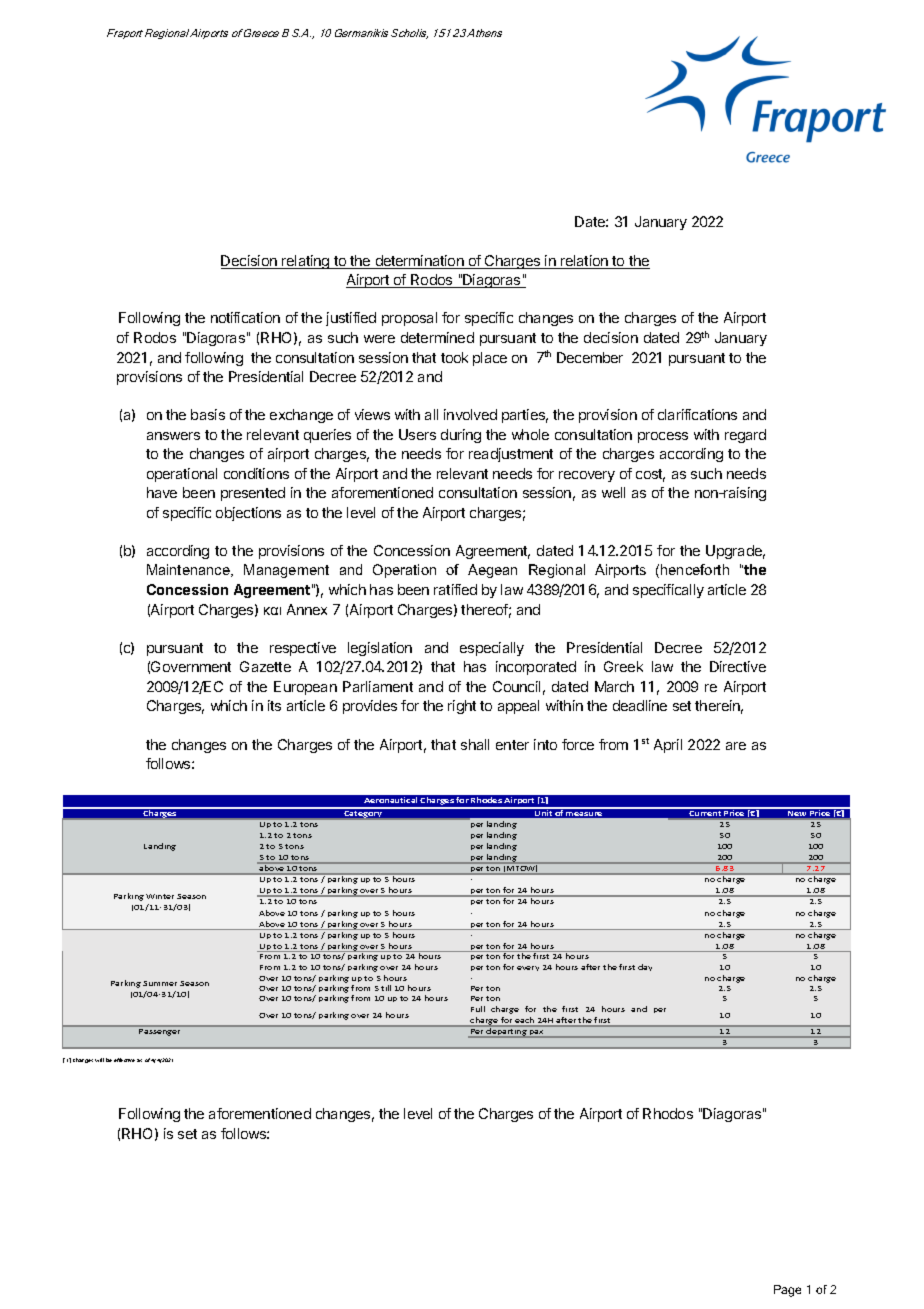 The image size is (924, 1309). Describe the element at coordinates (245, 317) in the page. I see `notification` at that location.
